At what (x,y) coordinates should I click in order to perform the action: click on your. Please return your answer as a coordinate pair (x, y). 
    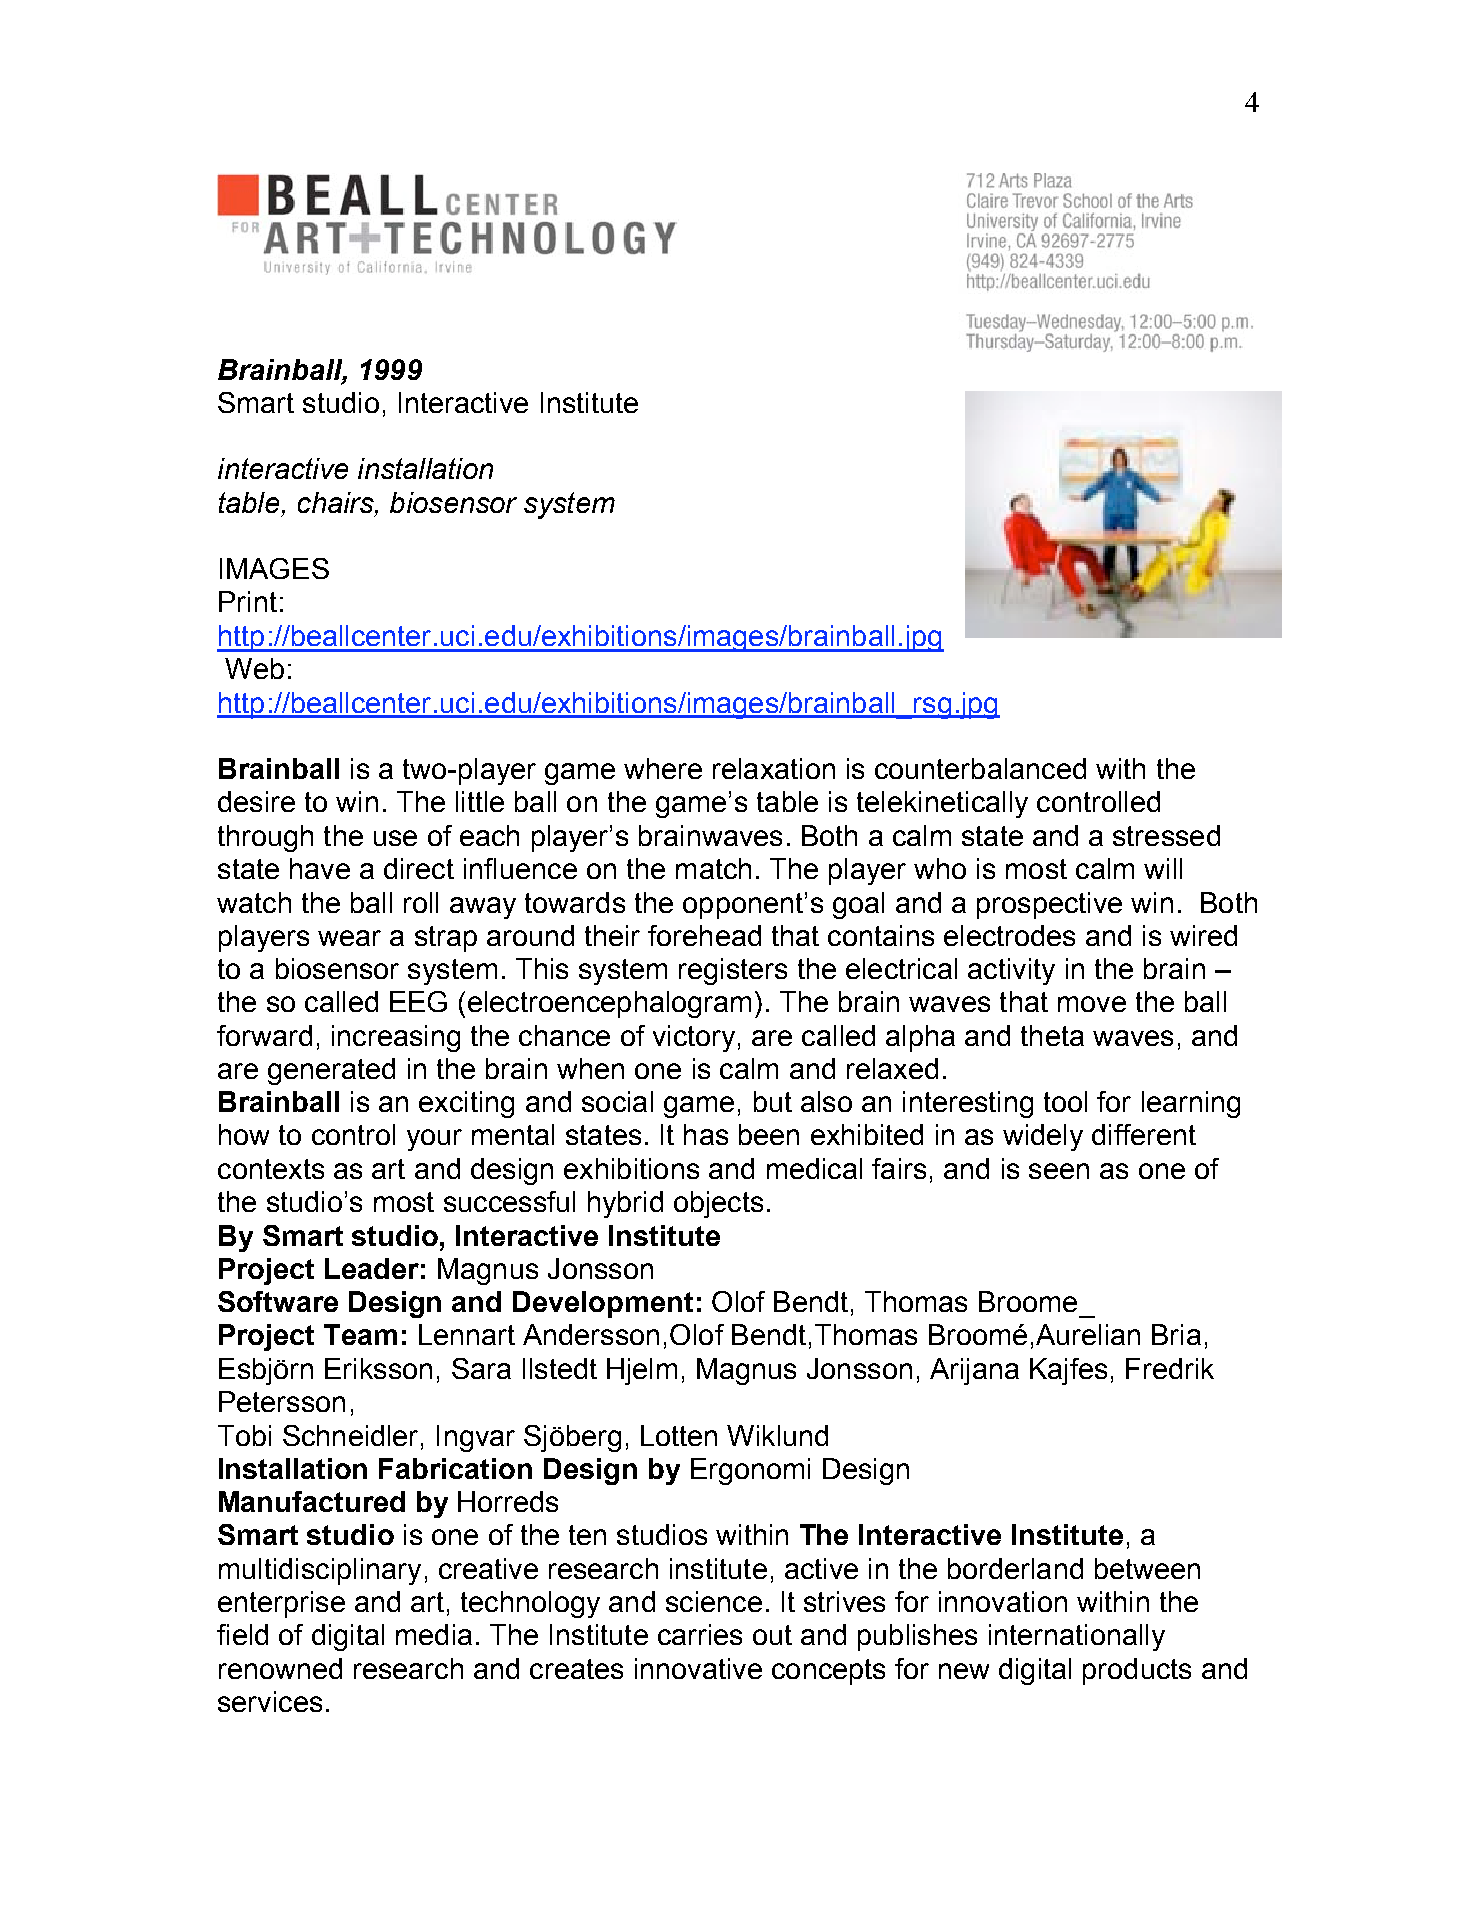
    Looking at the image, I should click on (434, 1140).
